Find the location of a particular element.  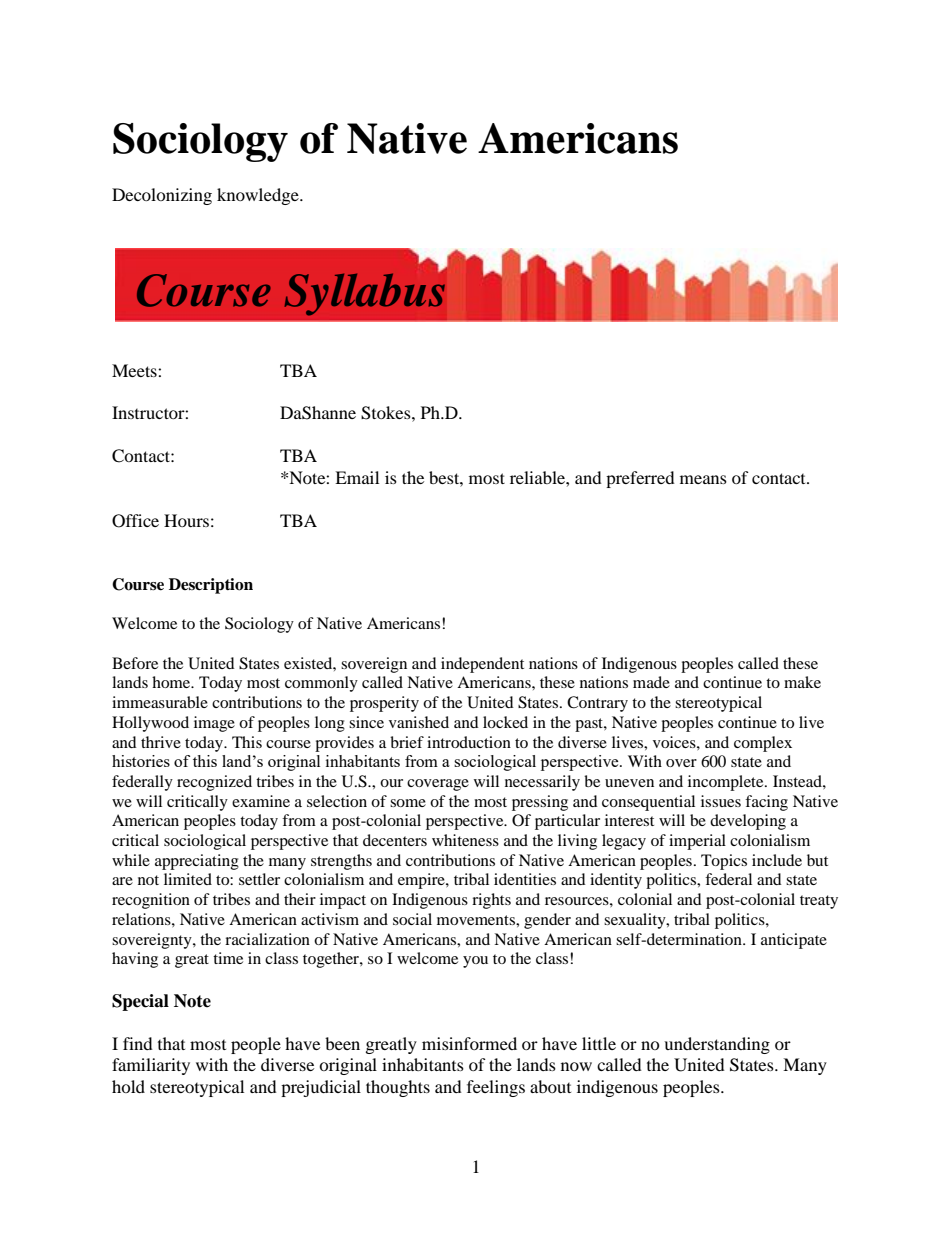

means is located at coordinates (703, 479).
